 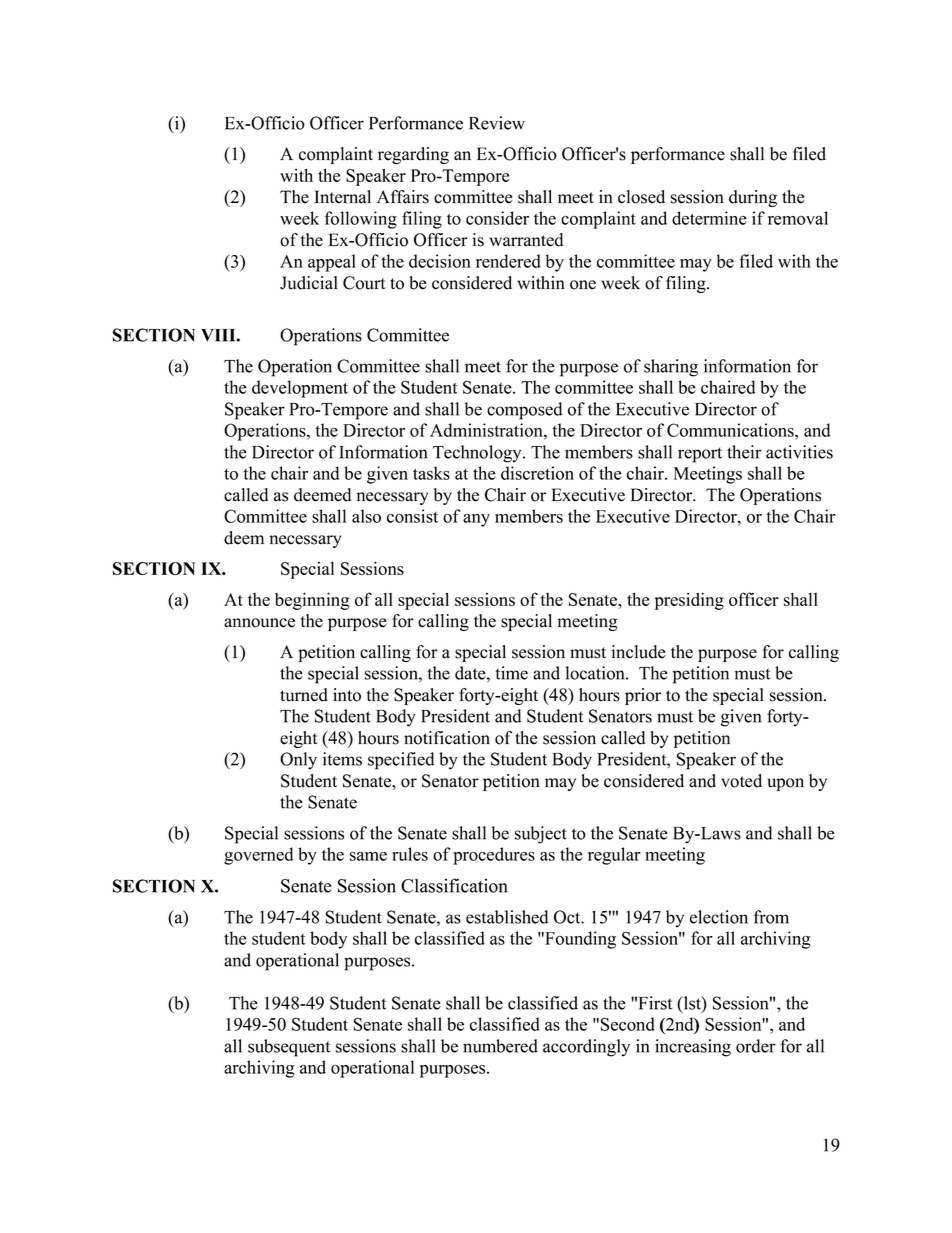 I want to click on discretion, so click(x=537, y=473).
